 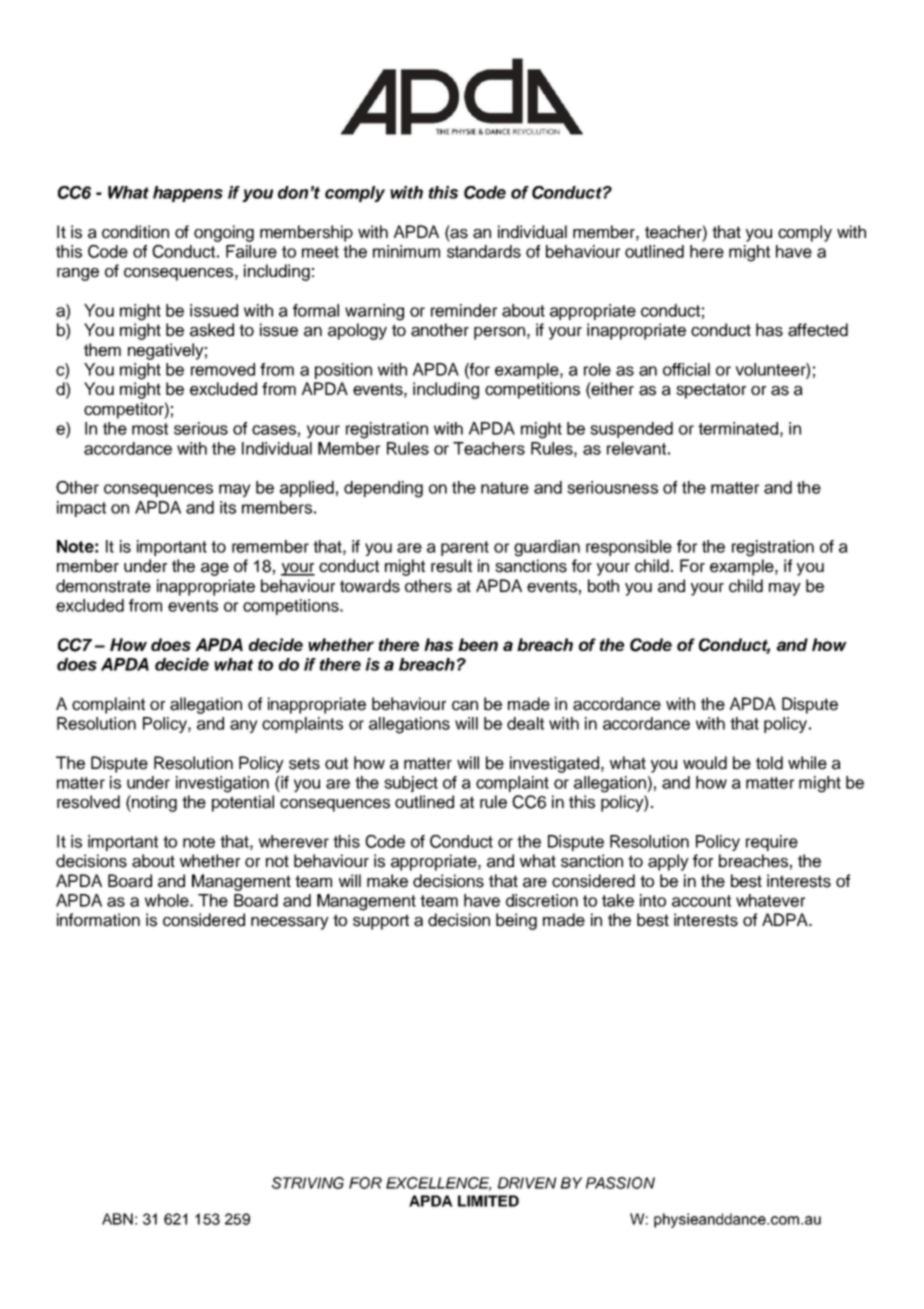 What do you see at coordinates (818, 330) in the page?
I see `affected` at bounding box center [818, 330].
